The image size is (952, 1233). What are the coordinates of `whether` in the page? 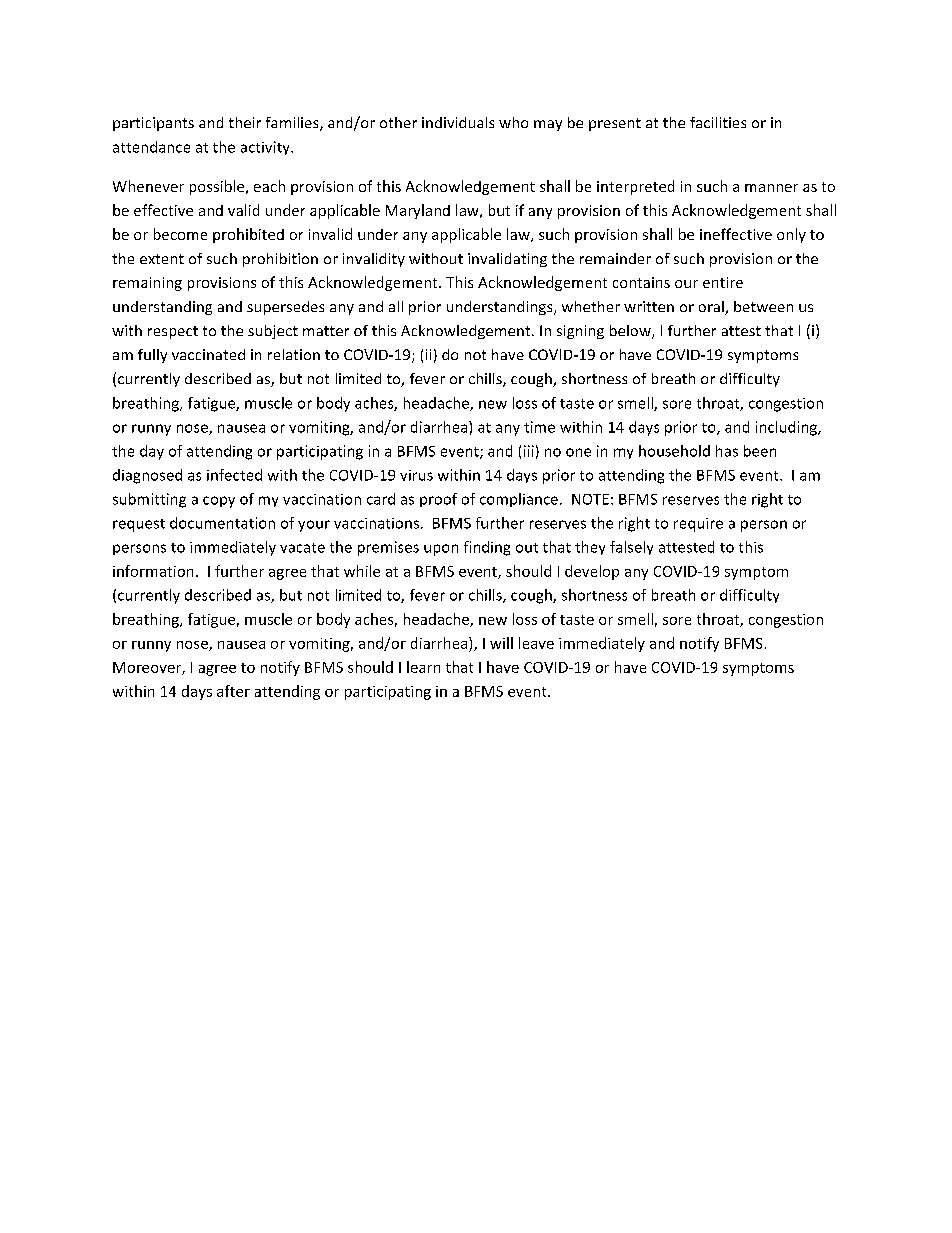 It's located at (591, 306).
